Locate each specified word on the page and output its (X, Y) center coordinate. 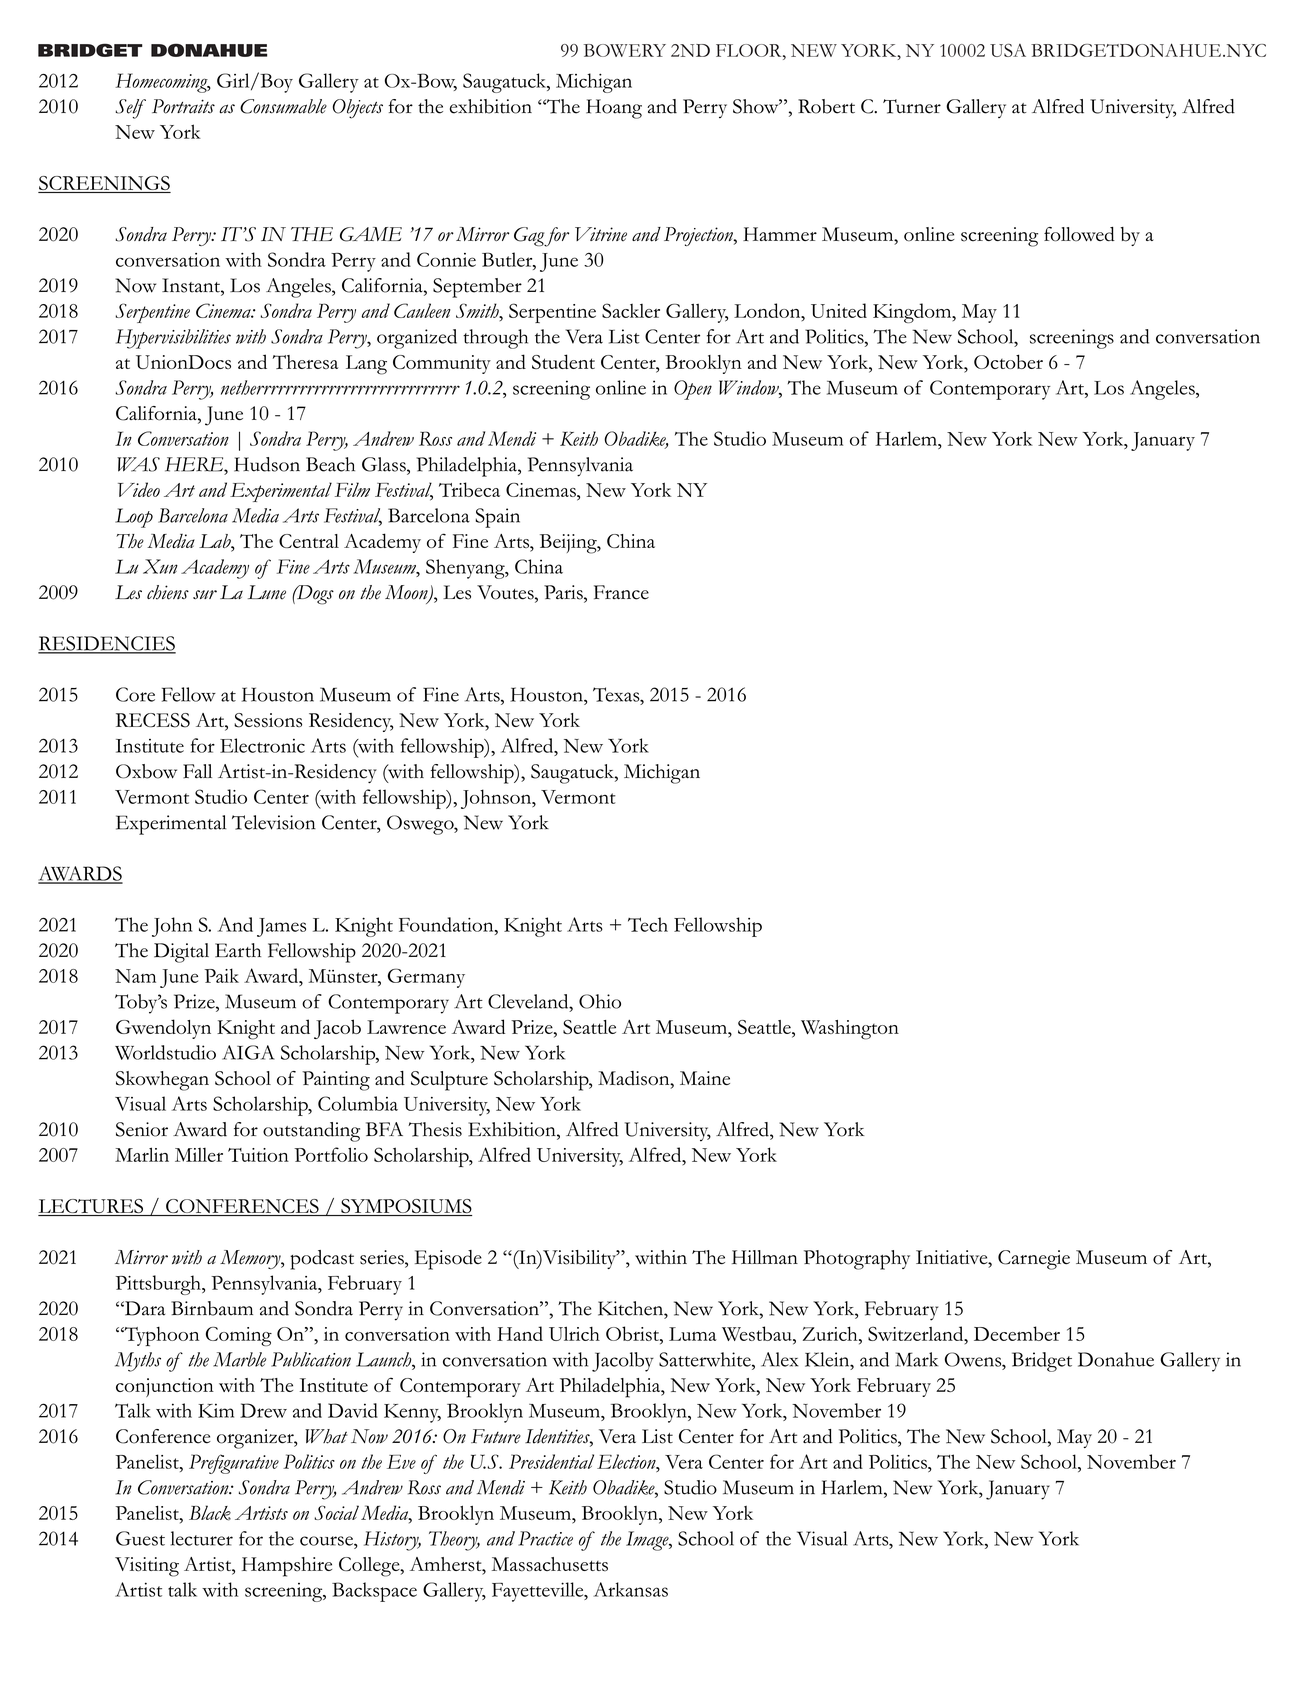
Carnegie (1034, 1260)
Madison (635, 1079)
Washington (850, 1030)
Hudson (267, 464)
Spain (497, 518)
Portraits (183, 106)
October (1008, 361)
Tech (648, 924)
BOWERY (625, 50)
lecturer (202, 1538)
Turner (912, 106)
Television (274, 822)
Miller (199, 1155)
